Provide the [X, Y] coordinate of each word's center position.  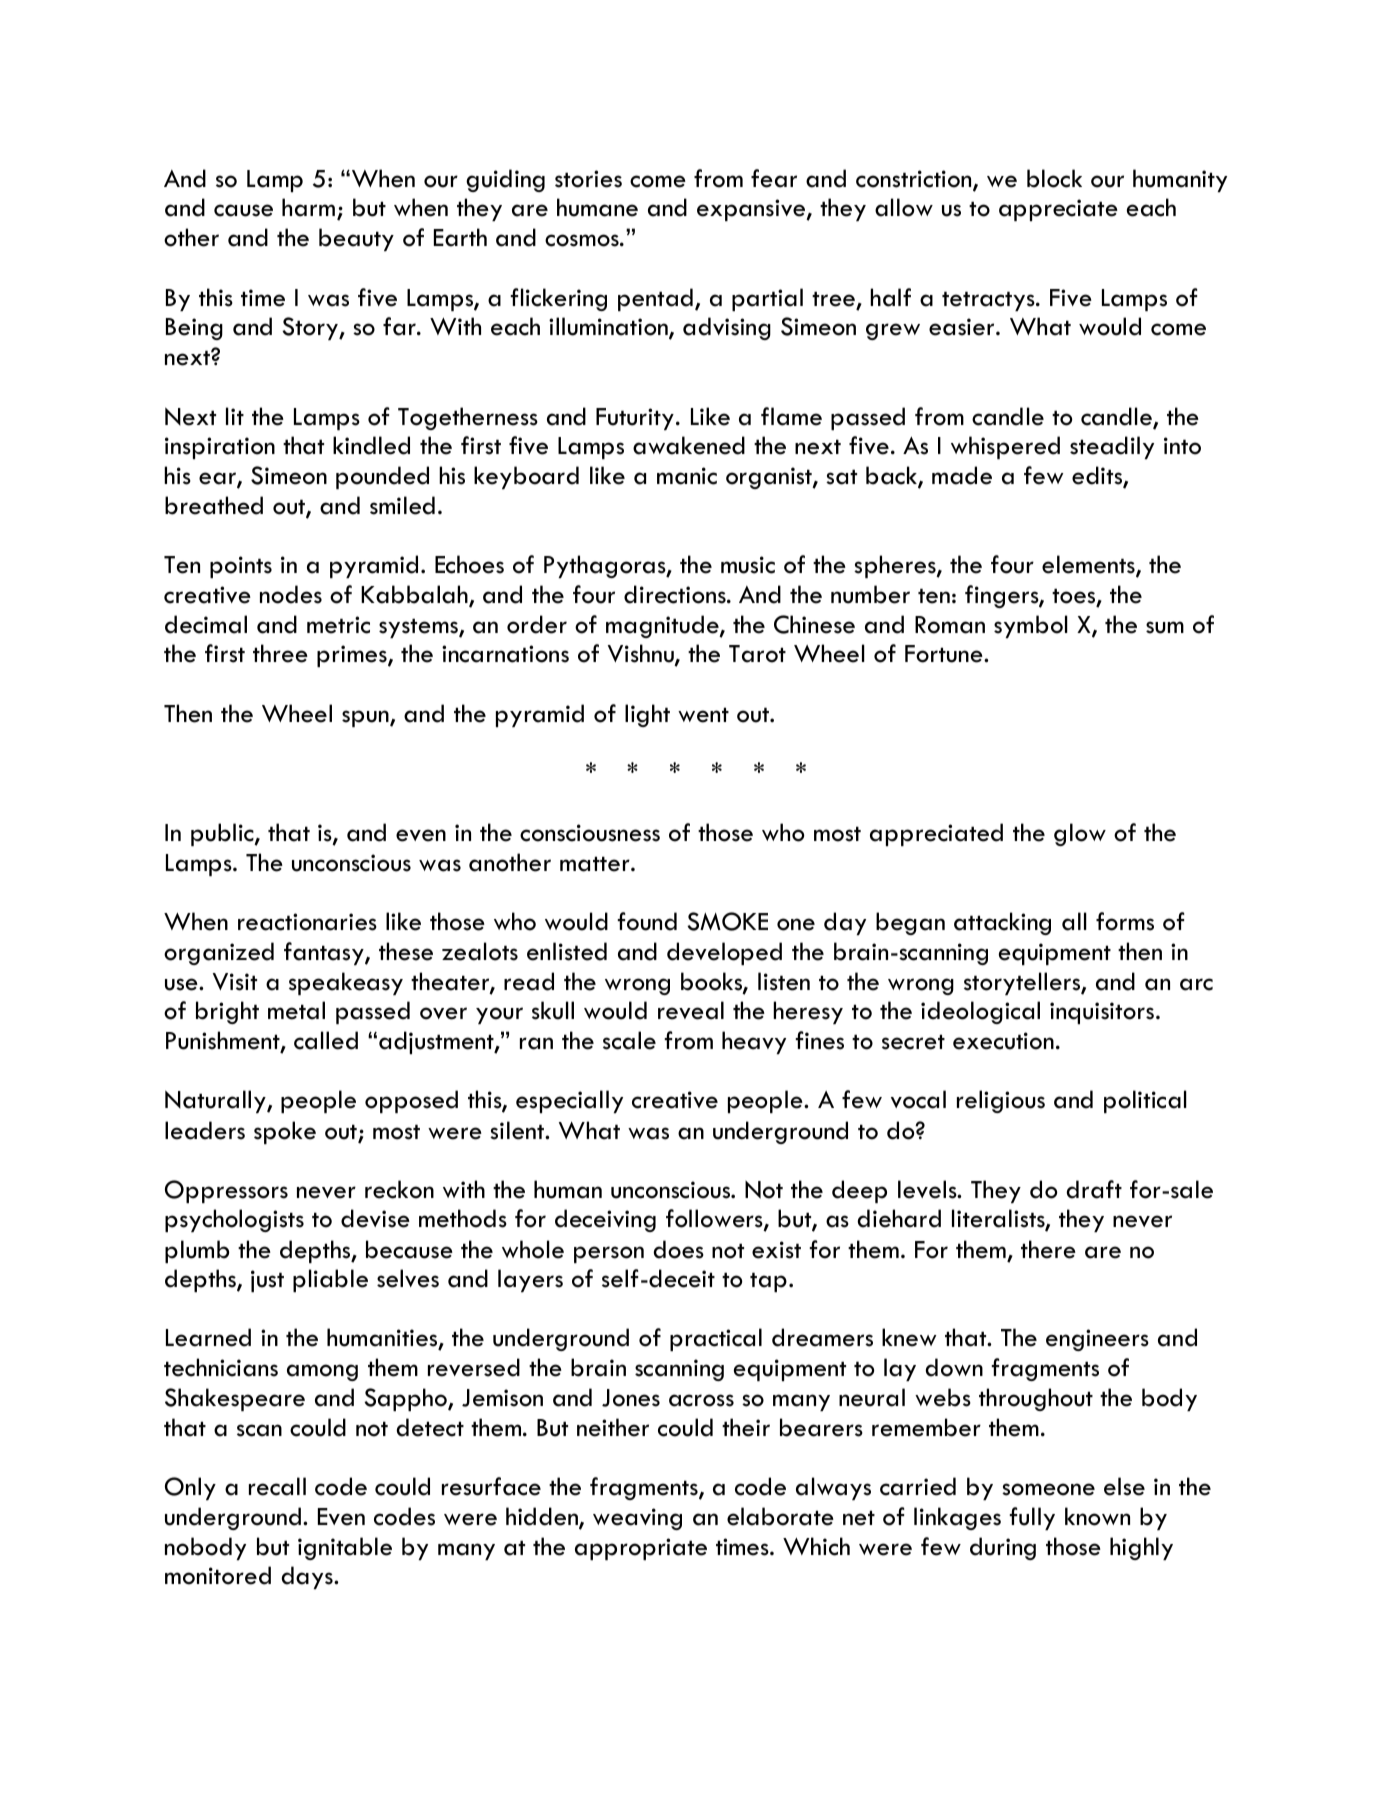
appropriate [641, 1549]
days [308, 1577]
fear [774, 178]
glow [1080, 834]
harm [308, 207]
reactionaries [307, 922]
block [1054, 178]
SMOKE [727, 921]
